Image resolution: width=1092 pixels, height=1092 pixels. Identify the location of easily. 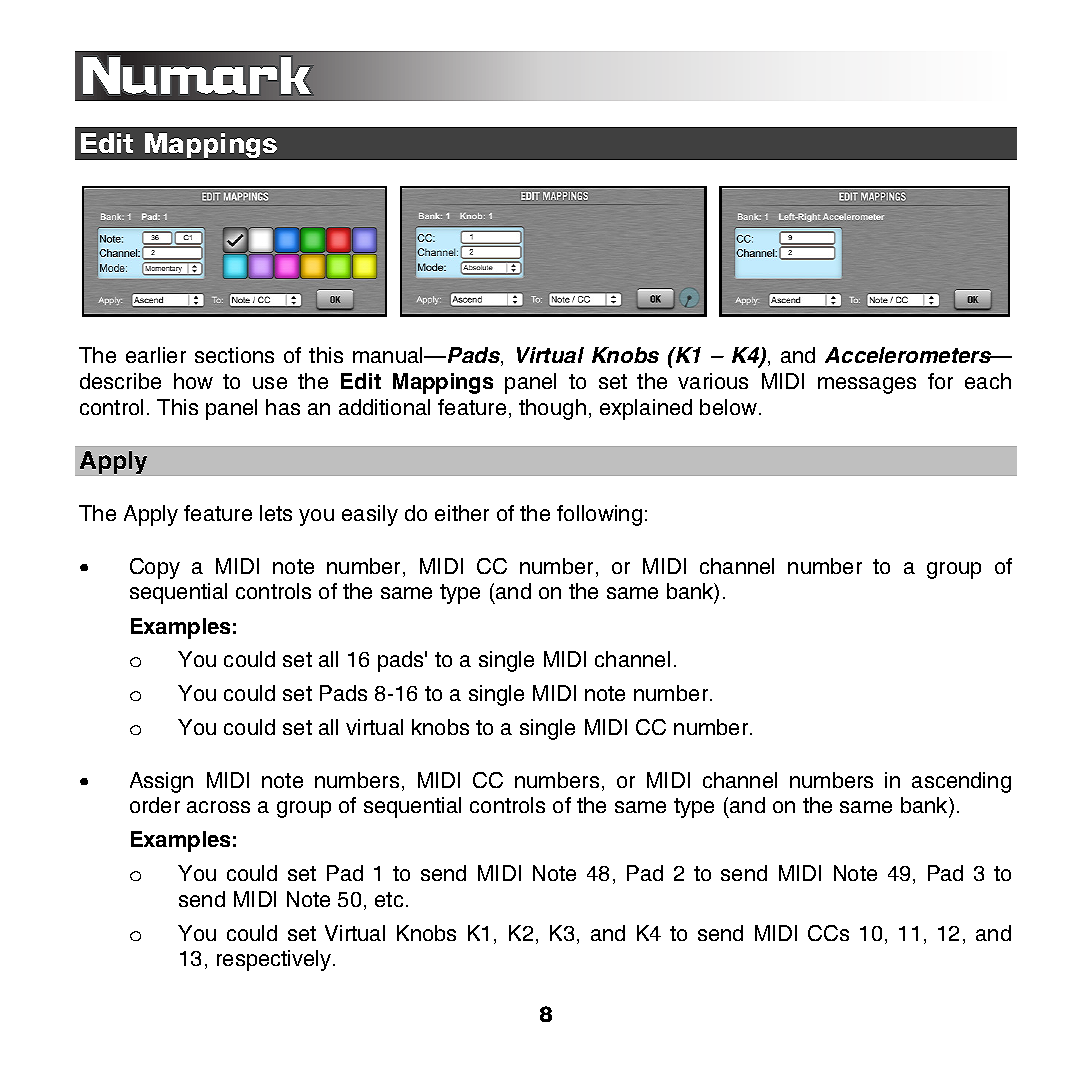
(370, 515).
